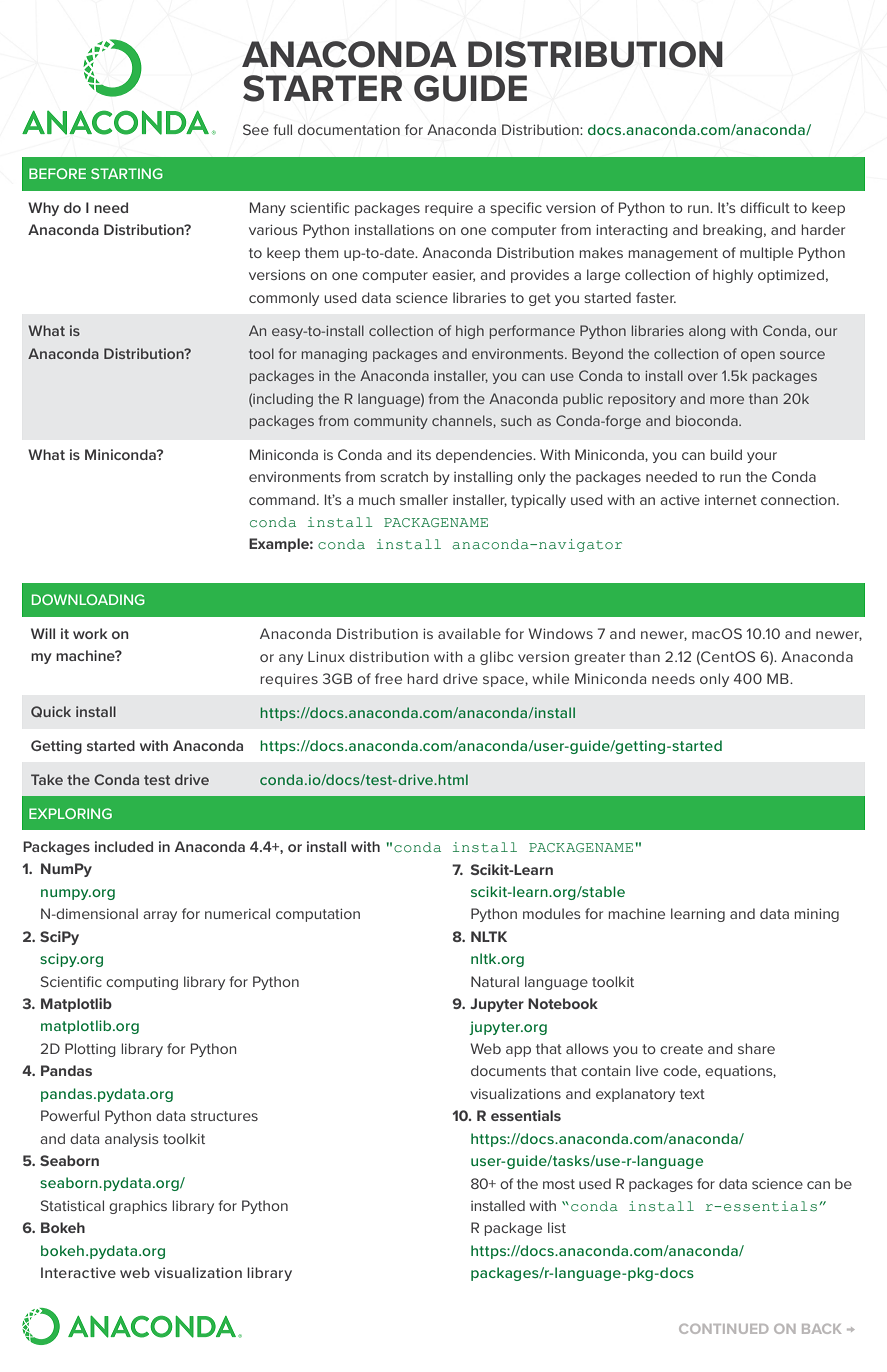 The width and height of the screenshot is (887, 1372). What do you see at coordinates (127, 173) in the screenshot?
I see `STARTING` at bounding box center [127, 173].
